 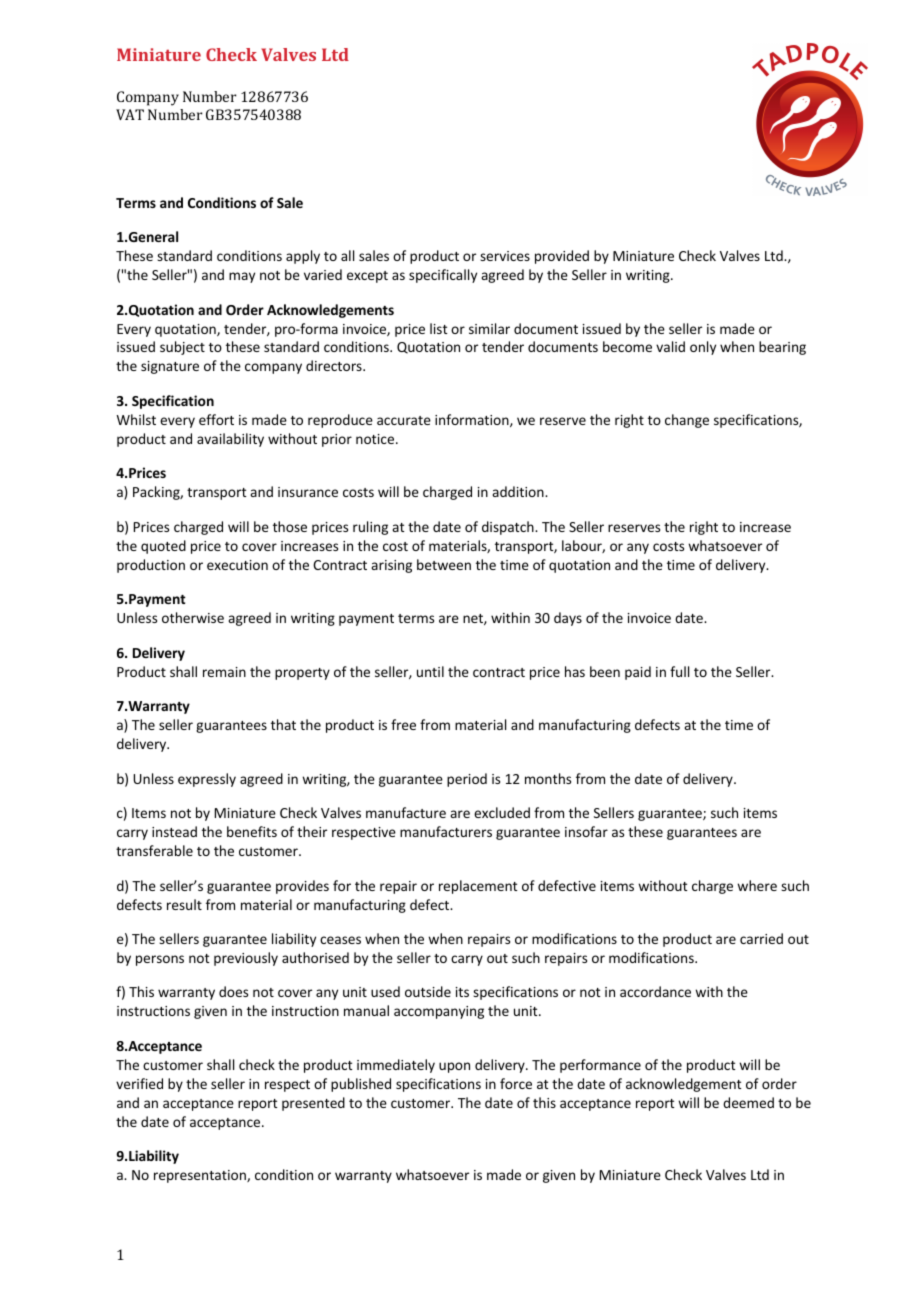 I want to click on VAT, so click(x=130, y=114).
